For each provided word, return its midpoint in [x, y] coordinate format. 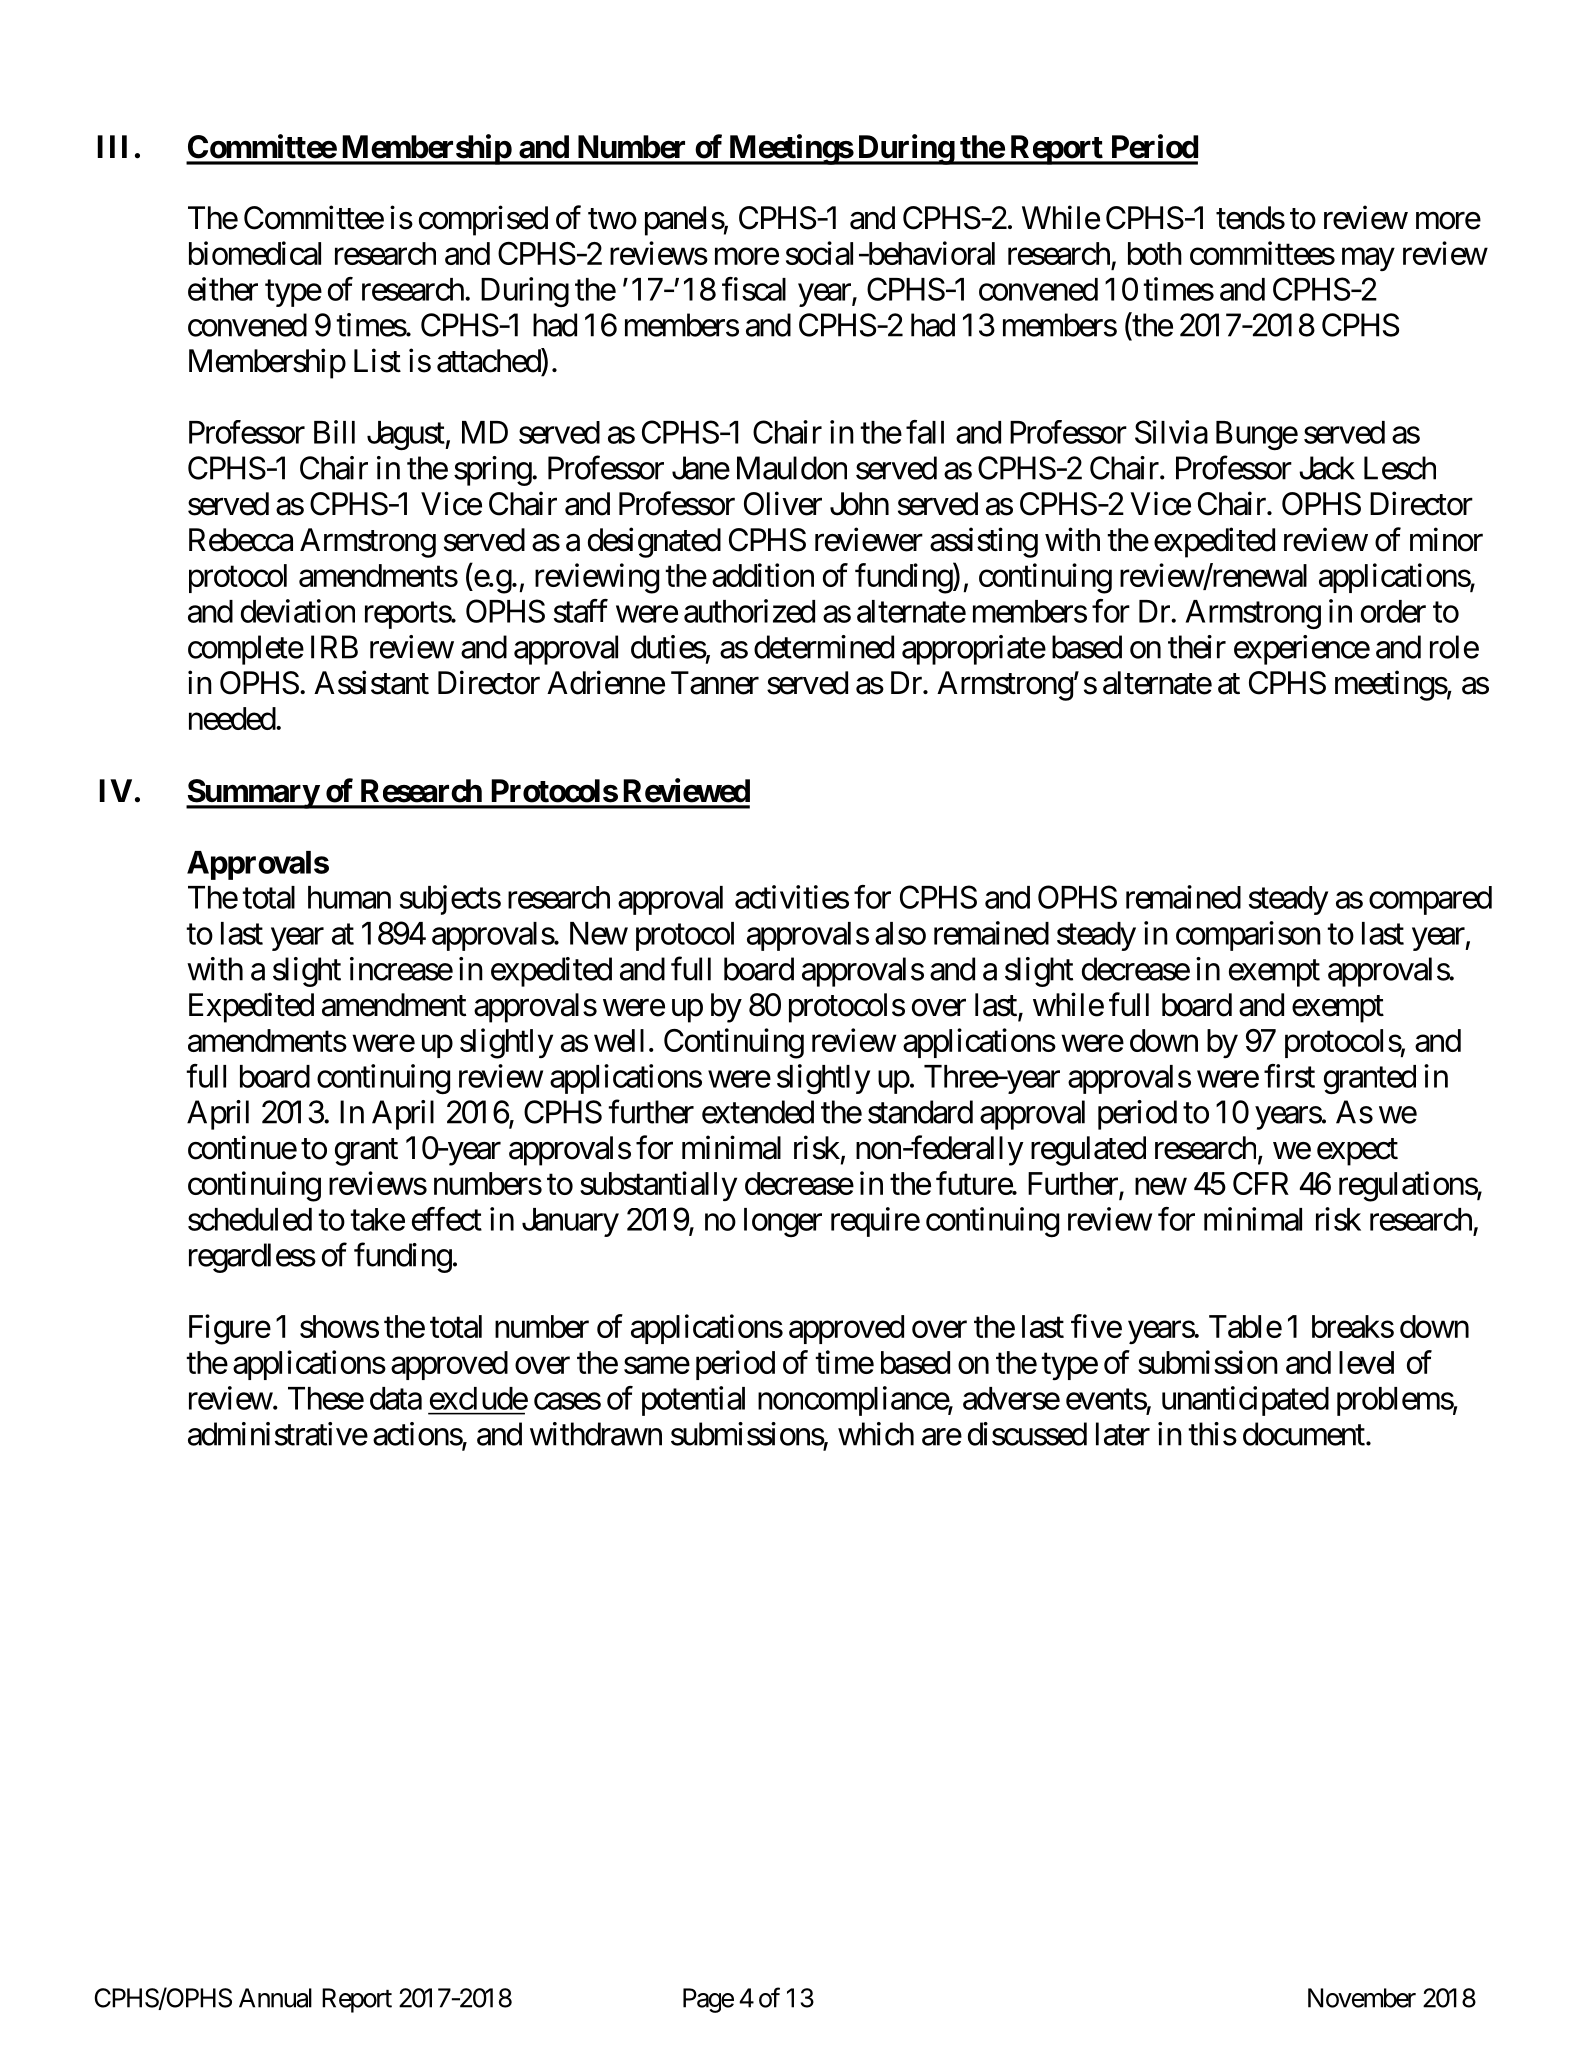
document [1304, 1434]
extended [758, 1112]
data [396, 1398]
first [1289, 1076]
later [1123, 1434]
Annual [275, 1998]
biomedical [255, 253]
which [876, 1434]
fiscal [754, 289]
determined [824, 647]
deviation [298, 611]
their [1197, 647]
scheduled [250, 1219]
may [1368, 259]
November [1362, 1998]
